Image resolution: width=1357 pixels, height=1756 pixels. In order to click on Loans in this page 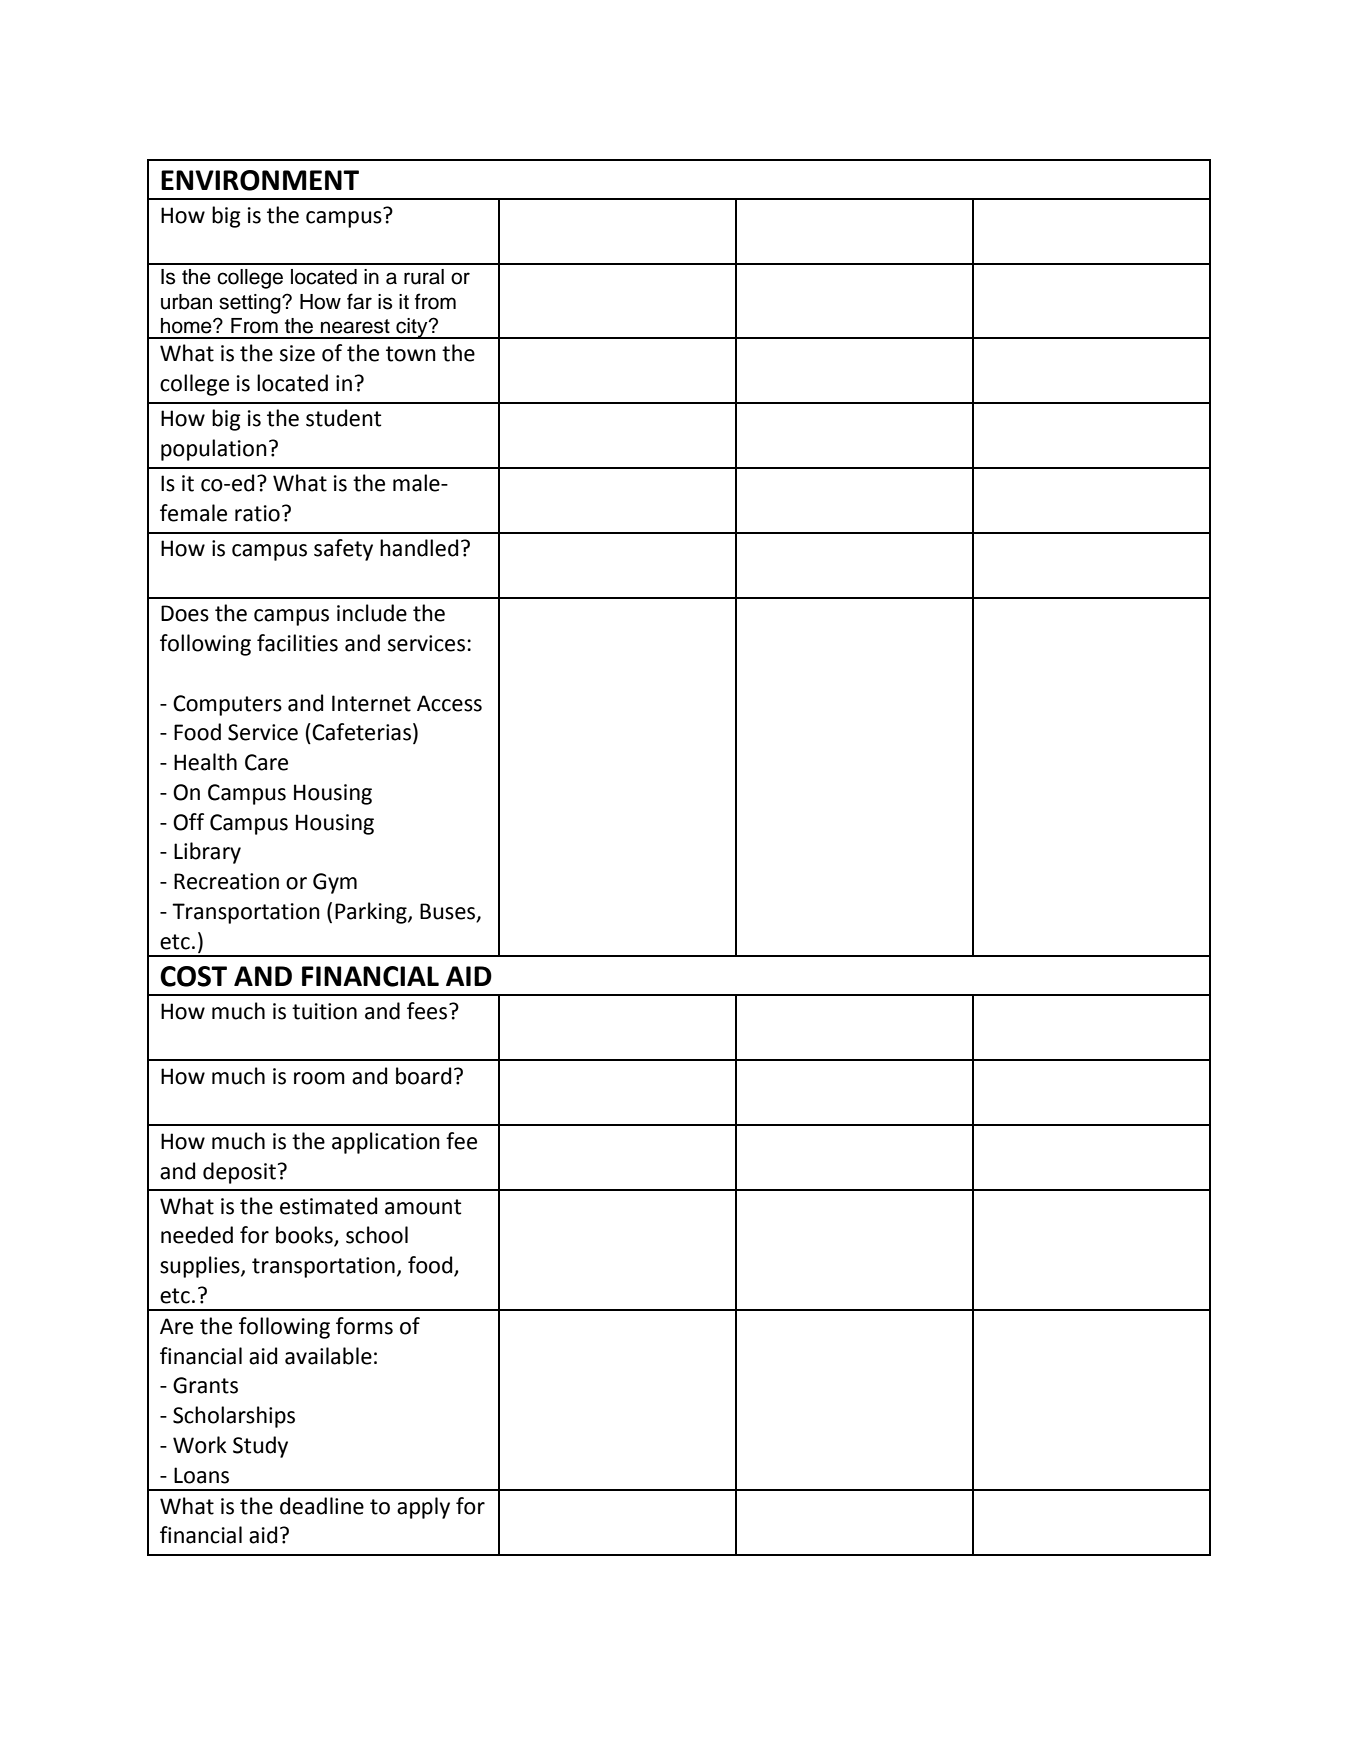, I will do `click(201, 1475)`.
